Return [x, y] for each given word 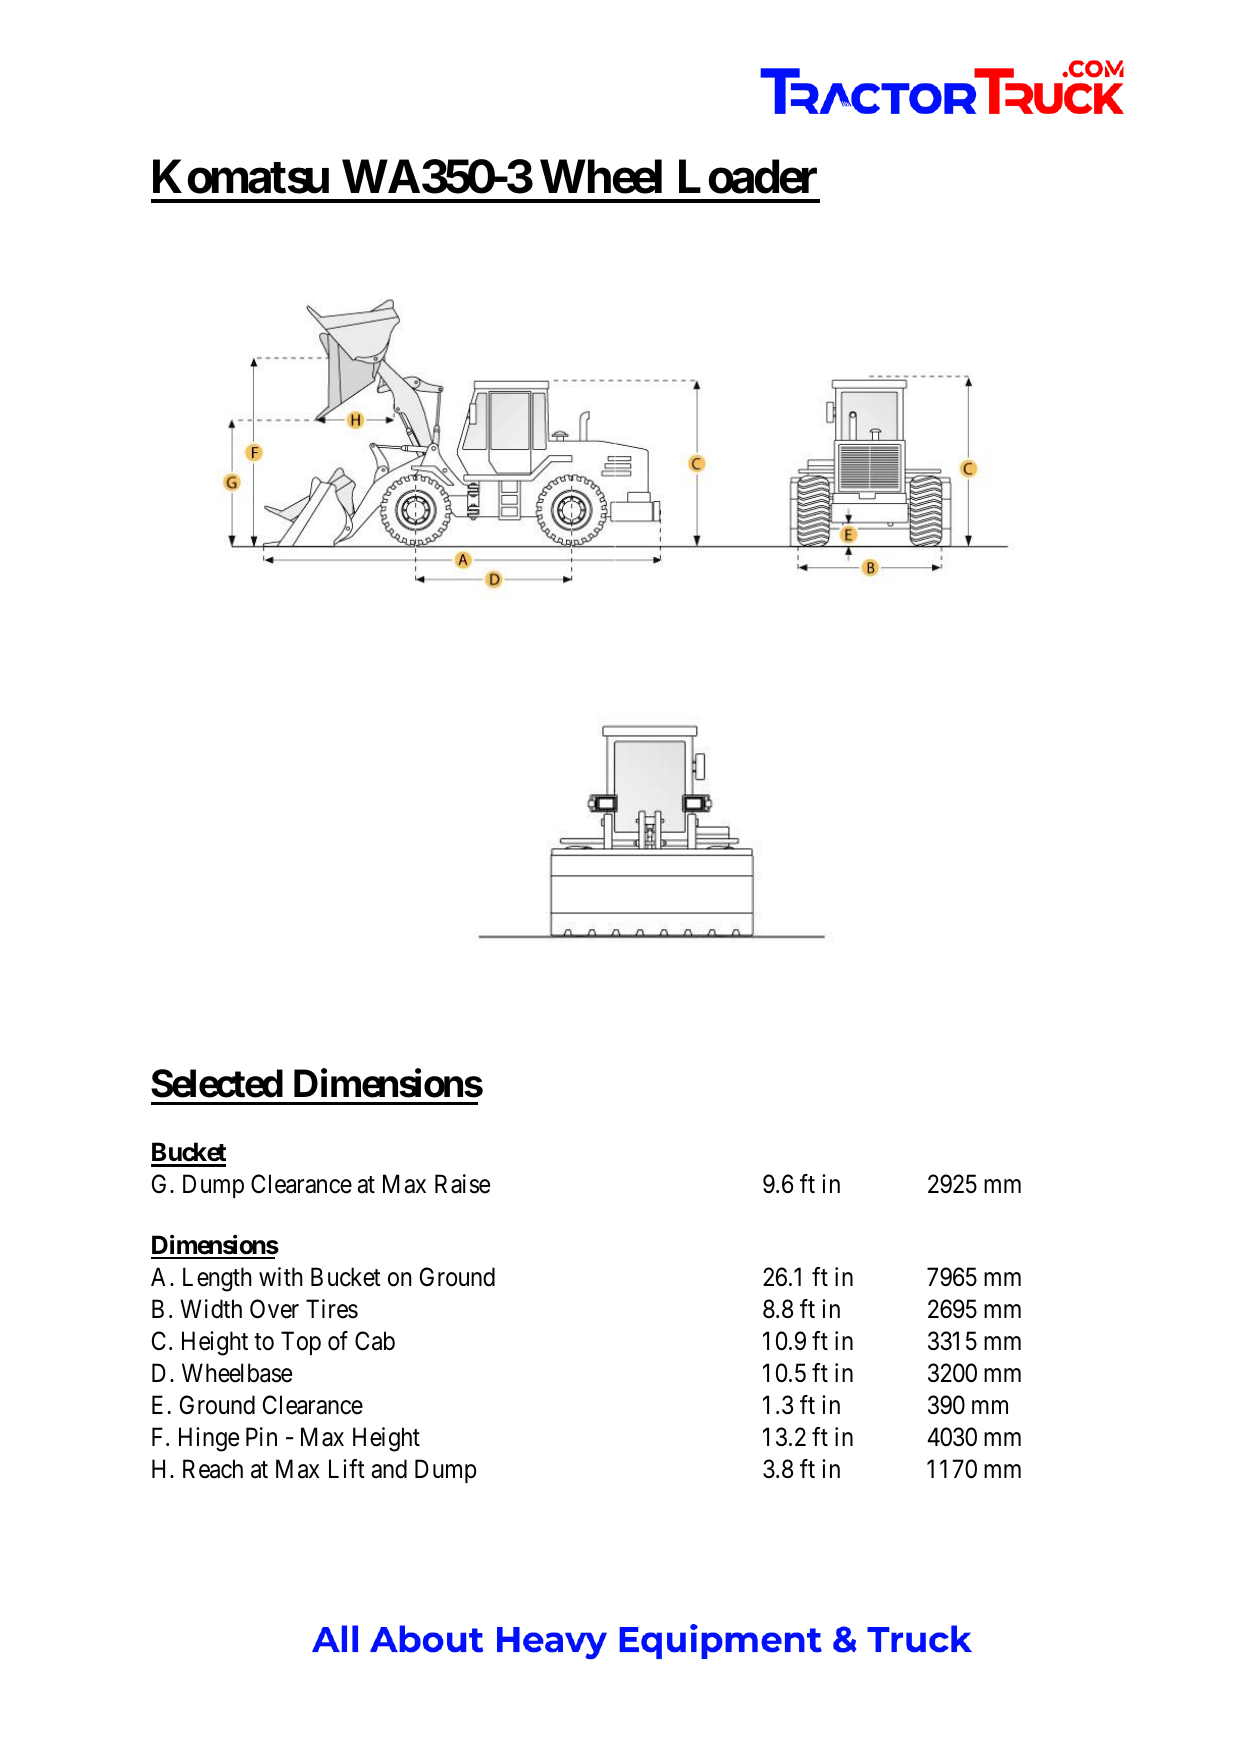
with [281, 1276]
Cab [375, 1341]
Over [274, 1309]
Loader [748, 177]
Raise [462, 1184]
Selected [217, 1083]
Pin [261, 1436]
